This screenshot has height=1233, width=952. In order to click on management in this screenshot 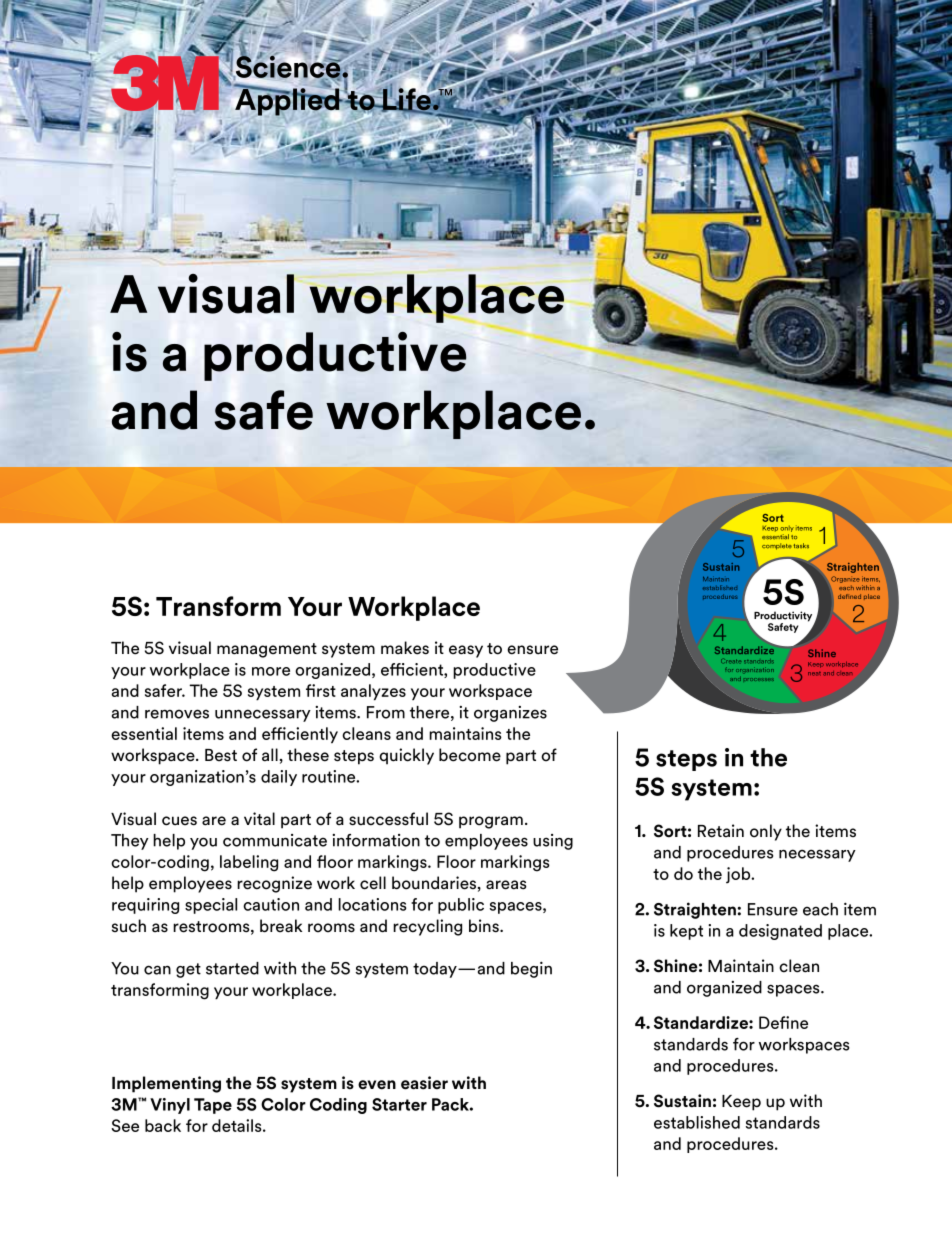, I will do `click(267, 650)`.
